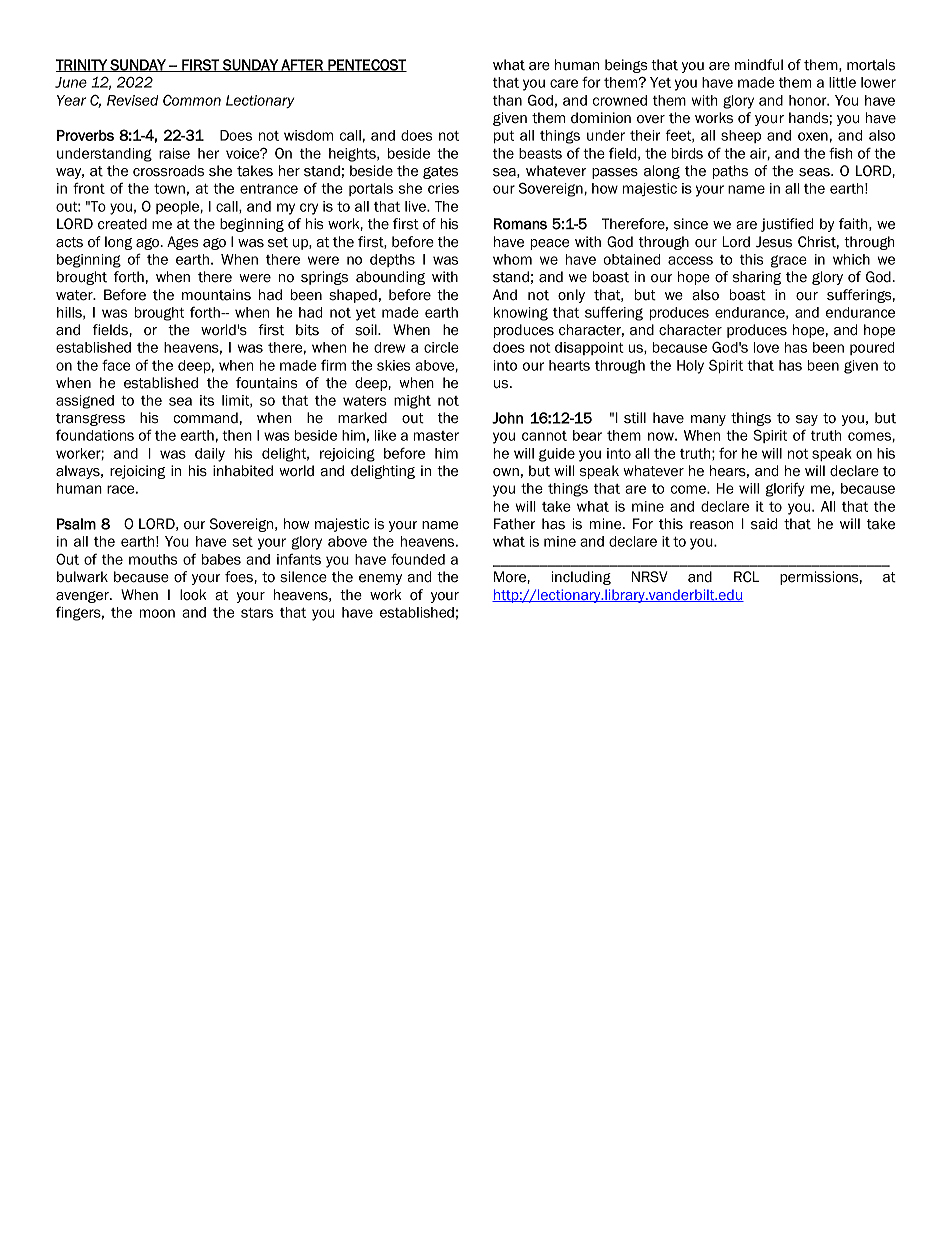 The width and height of the screenshot is (952, 1233). Describe the element at coordinates (507, 100) in the screenshot. I see `than` at that location.
